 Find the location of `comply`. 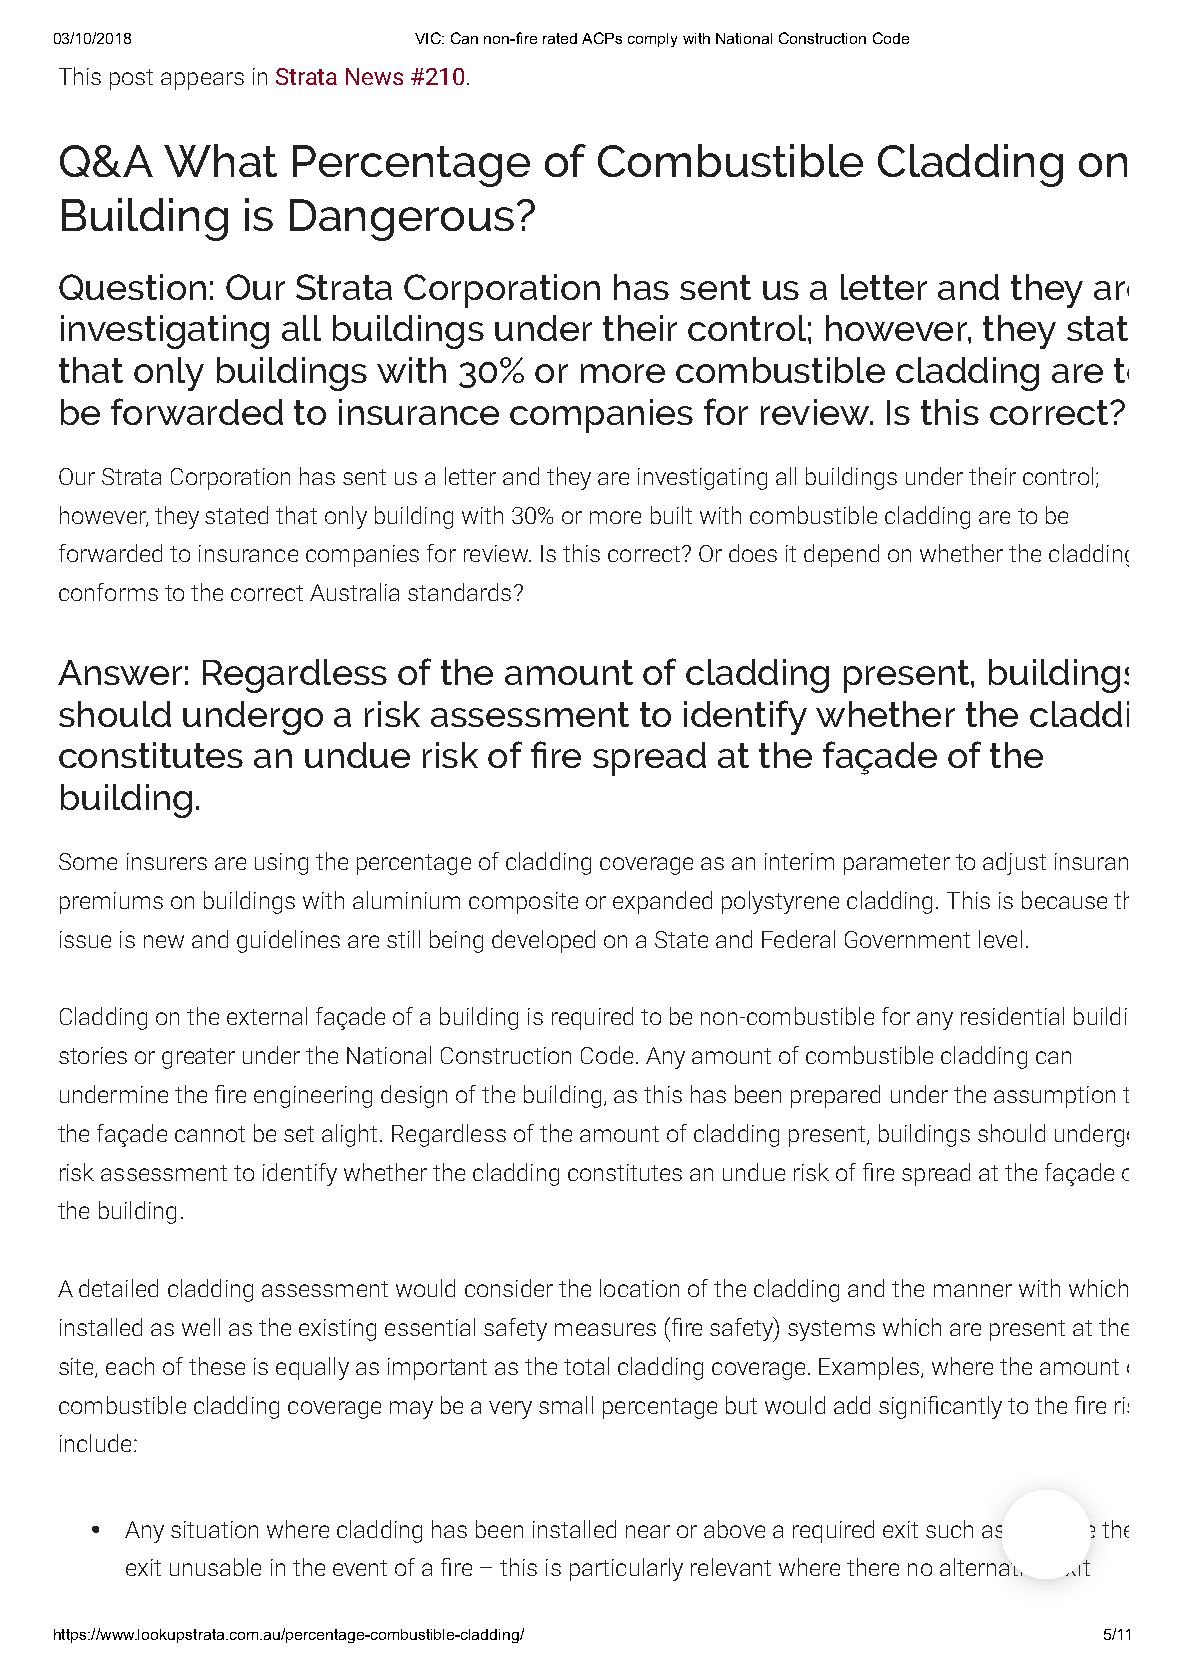

comply is located at coordinates (652, 40).
